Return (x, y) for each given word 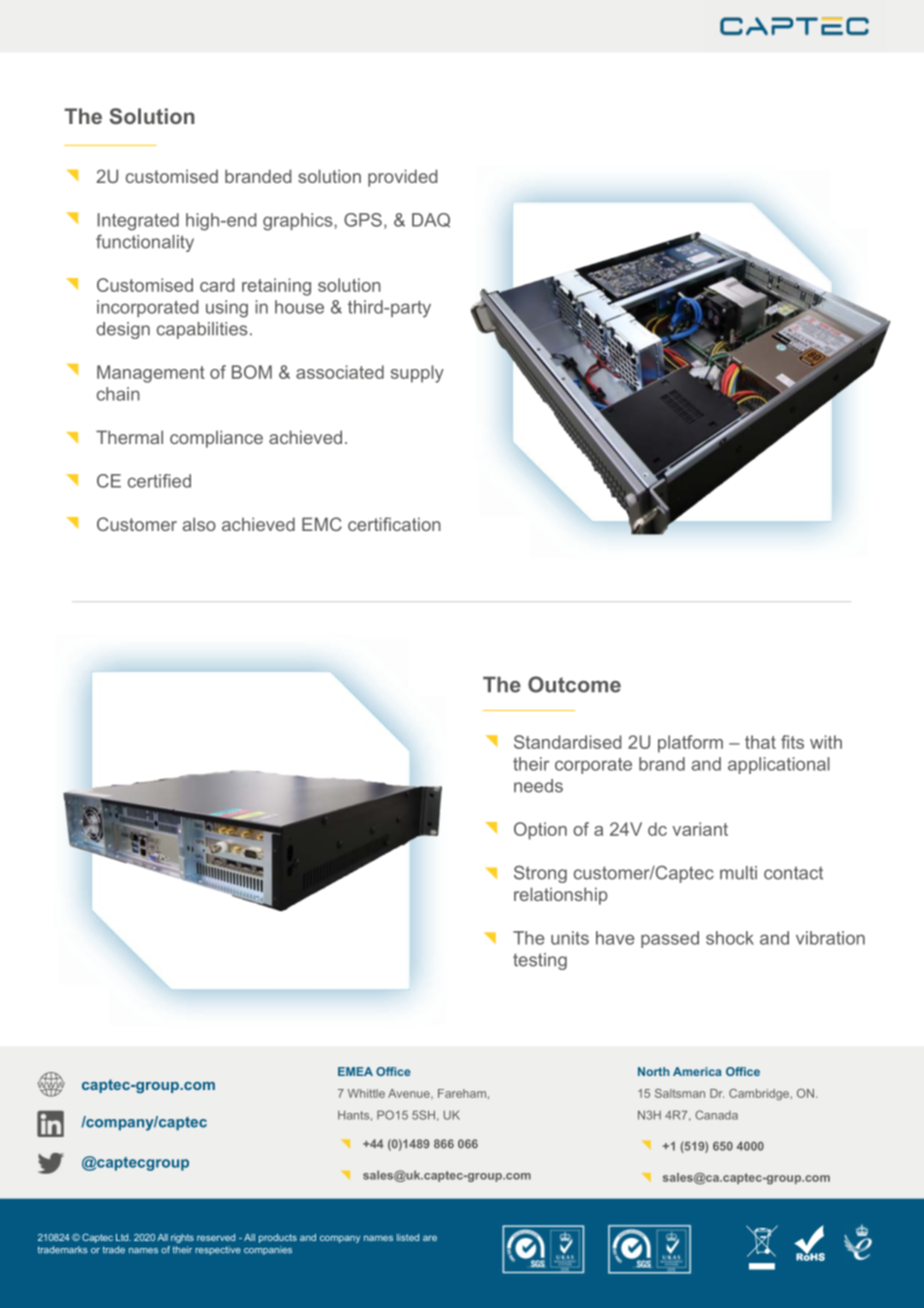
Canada (716, 1115)
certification (394, 524)
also (199, 524)
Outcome (574, 684)
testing (540, 961)
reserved (216, 1237)
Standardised (567, 742)
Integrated (138, 222)
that (760, 742)
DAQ (431, 220)
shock (730, 938)
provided (402, 178)
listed (408, 1237)
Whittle (366, 1093)
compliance (216, 439)
